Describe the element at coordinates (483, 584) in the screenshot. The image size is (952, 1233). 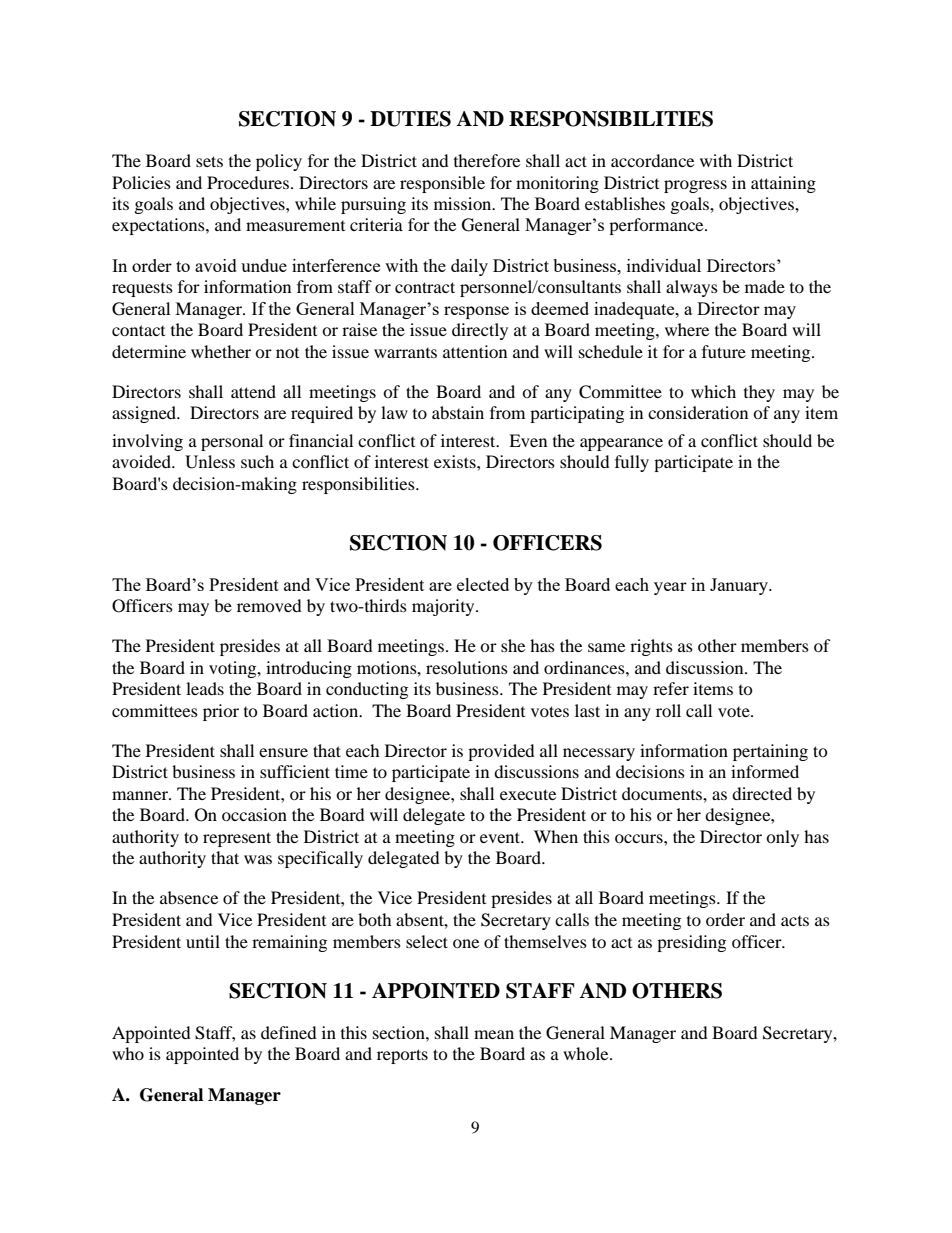
I see `elected` at that location.
